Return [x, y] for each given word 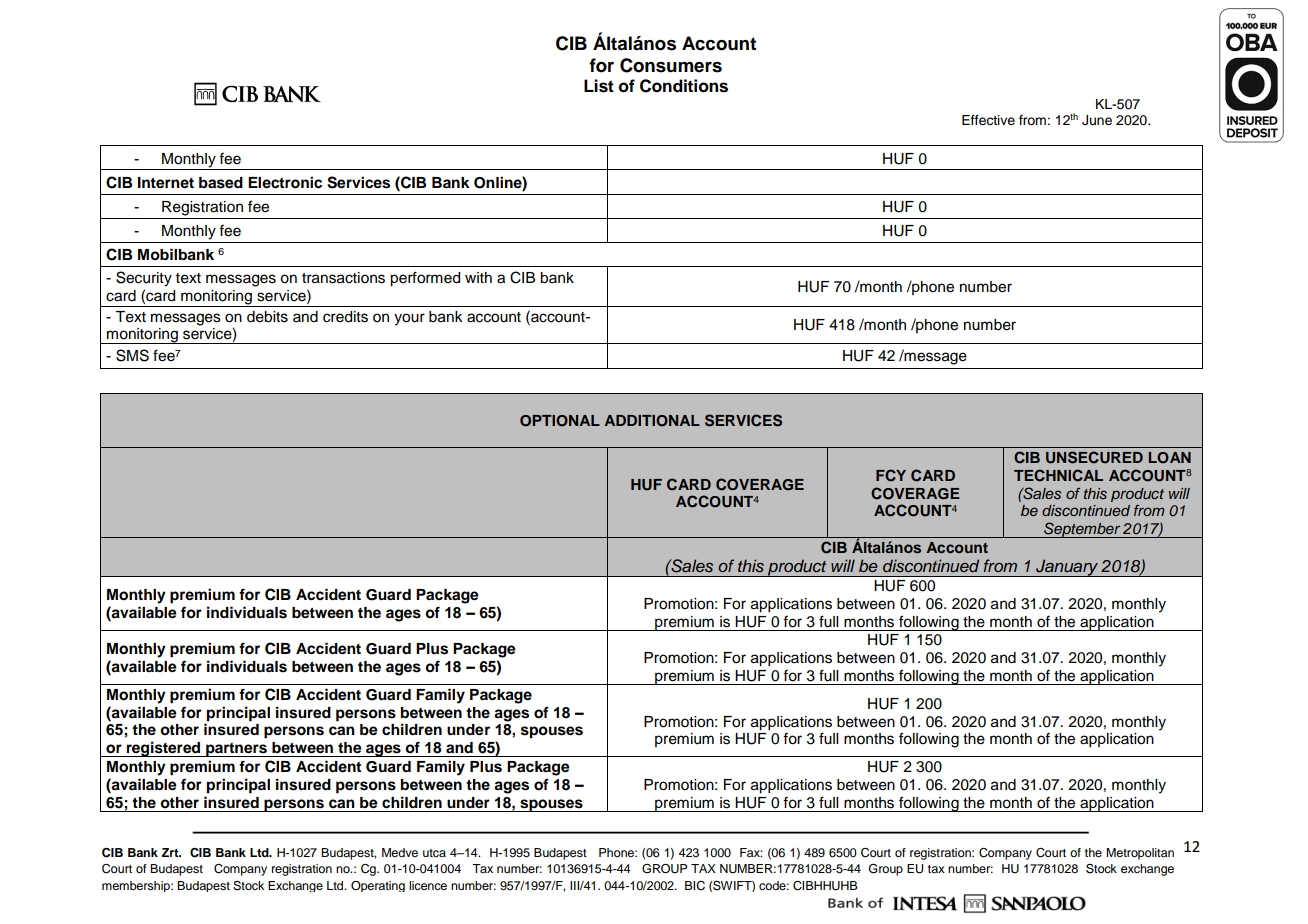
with [478, 277]
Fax [751, 852]
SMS [132, 355]
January [1067, 568]
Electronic [285, 182]
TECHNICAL [1058, 475]
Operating [378, 886]
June [1097, 120]
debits [267, 317]
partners [236, 750]
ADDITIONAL [652, 421]
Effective [988, 120]
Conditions [684, 86]
